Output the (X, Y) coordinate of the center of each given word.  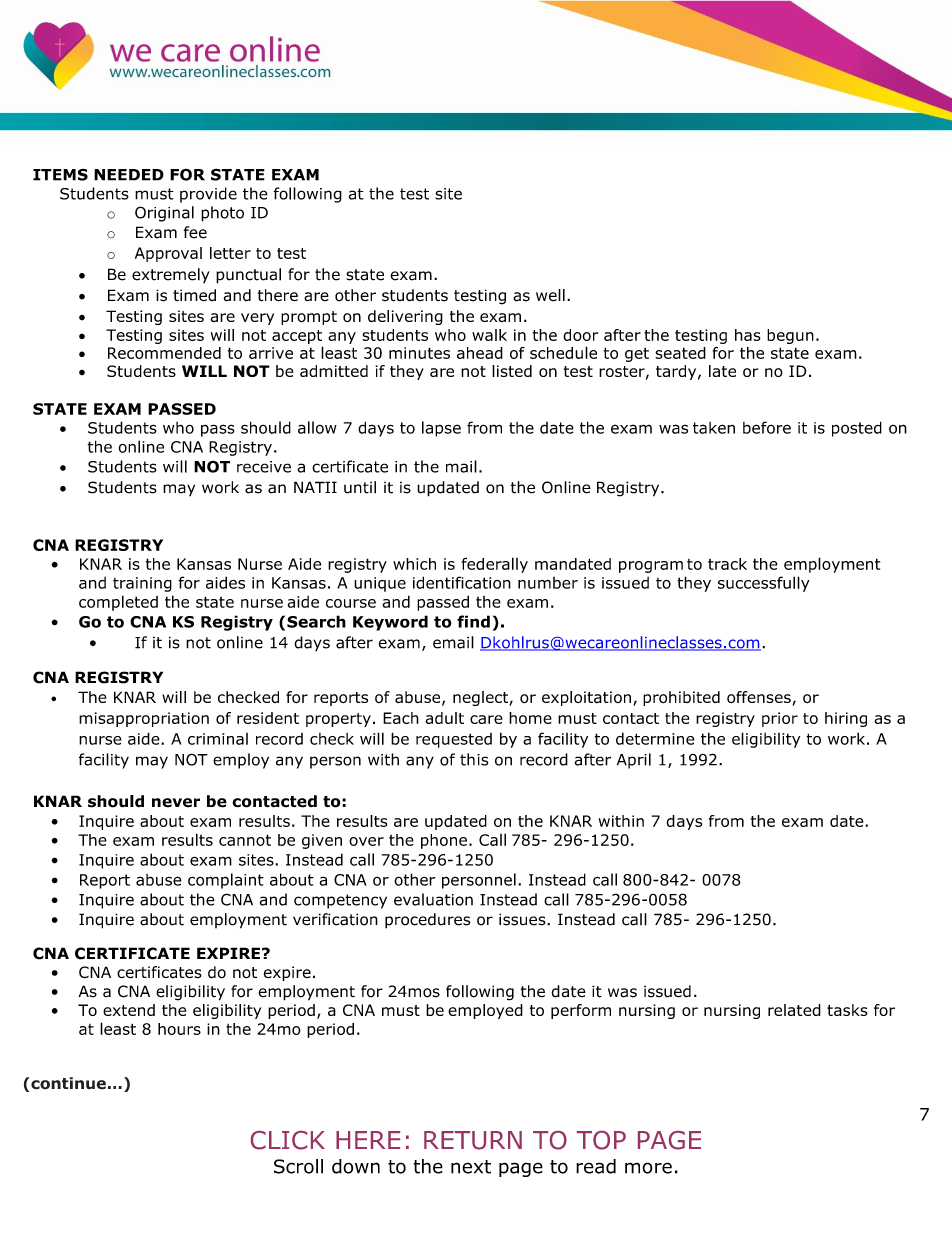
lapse (441, 429)
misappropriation (144, 719)
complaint (226, 881)
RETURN (473, 1140)
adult (444, 718)
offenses (760, 698)
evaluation (433, 899)
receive (264, 467)
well (550, 295)
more (648, 1168)
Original (164, 214)
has (748, 335)
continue (68, 1083)
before (767, 427)
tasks (847, 1010)
